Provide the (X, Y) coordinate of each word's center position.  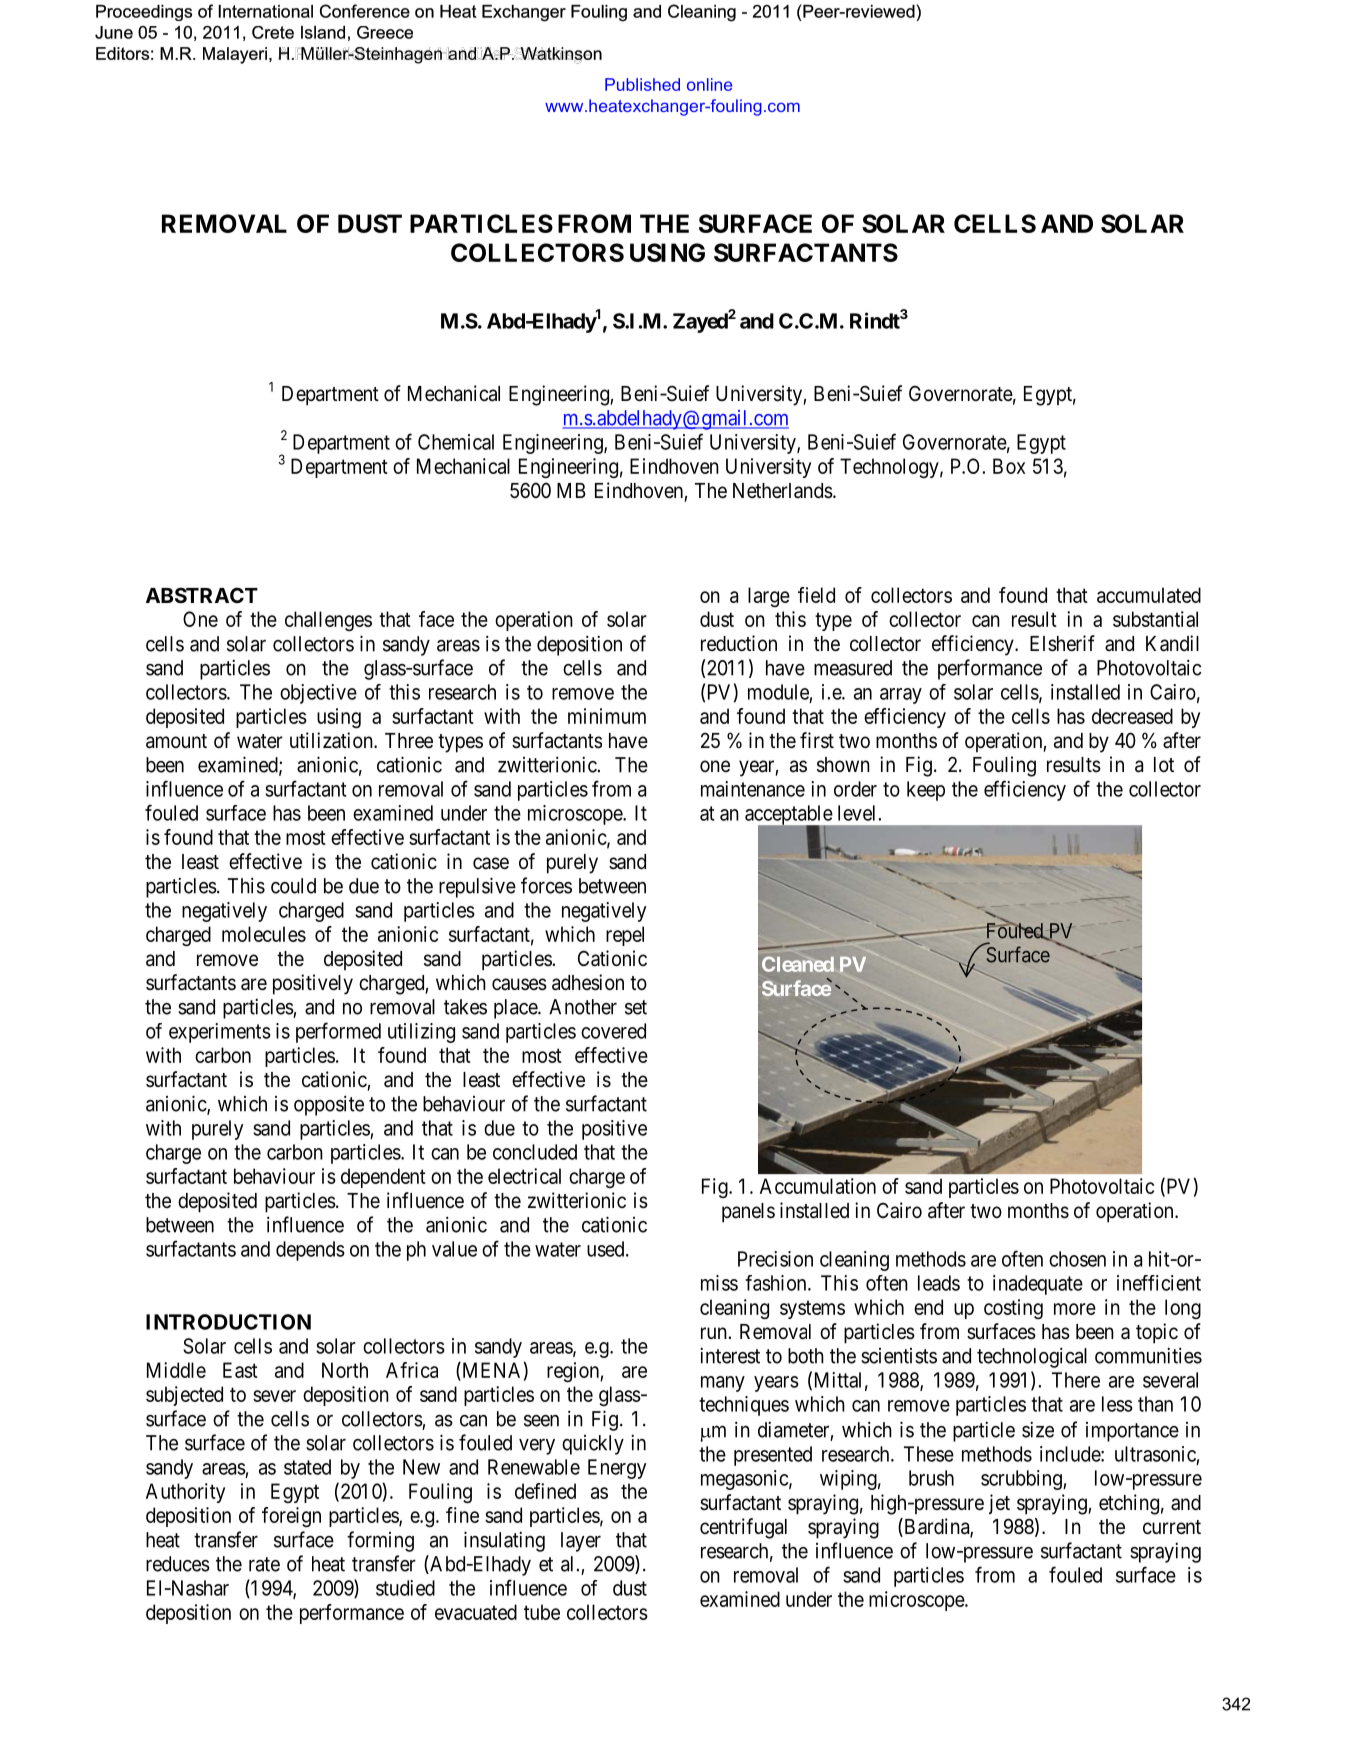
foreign (291, 1517)
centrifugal (743, 1528)
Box (1009, 466)
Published (642, 84)
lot (1164, 764)
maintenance (753, 789)
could (293, 886)
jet (999, 1504)
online (709, 84)
